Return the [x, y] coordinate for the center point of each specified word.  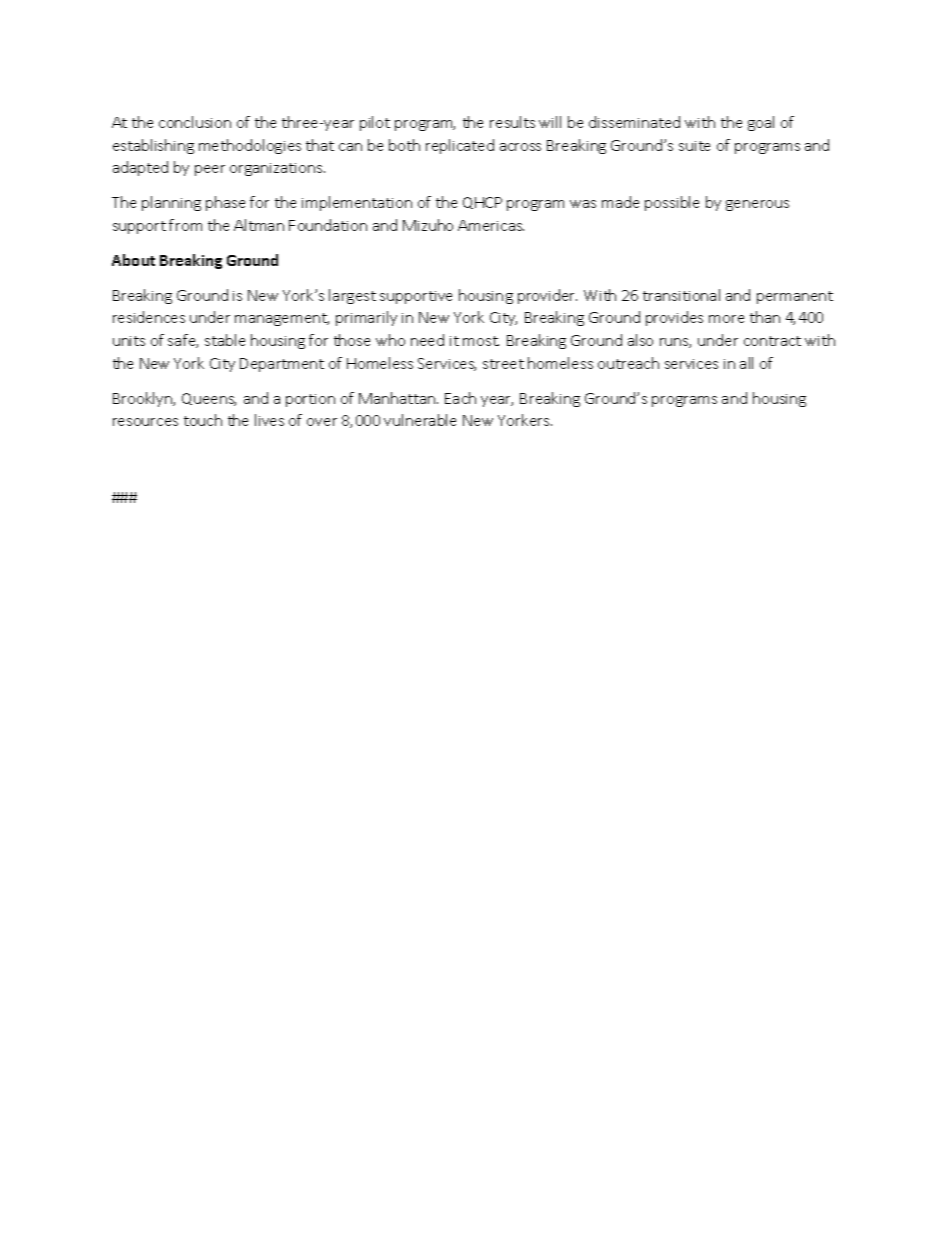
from [185, 225]
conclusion [195, 122]
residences [149, 317]
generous [757, 205]
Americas [491, 225]
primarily [366, 318]
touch [203, 420]
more [726, 319]
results [512, 122]
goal [761, 123]
